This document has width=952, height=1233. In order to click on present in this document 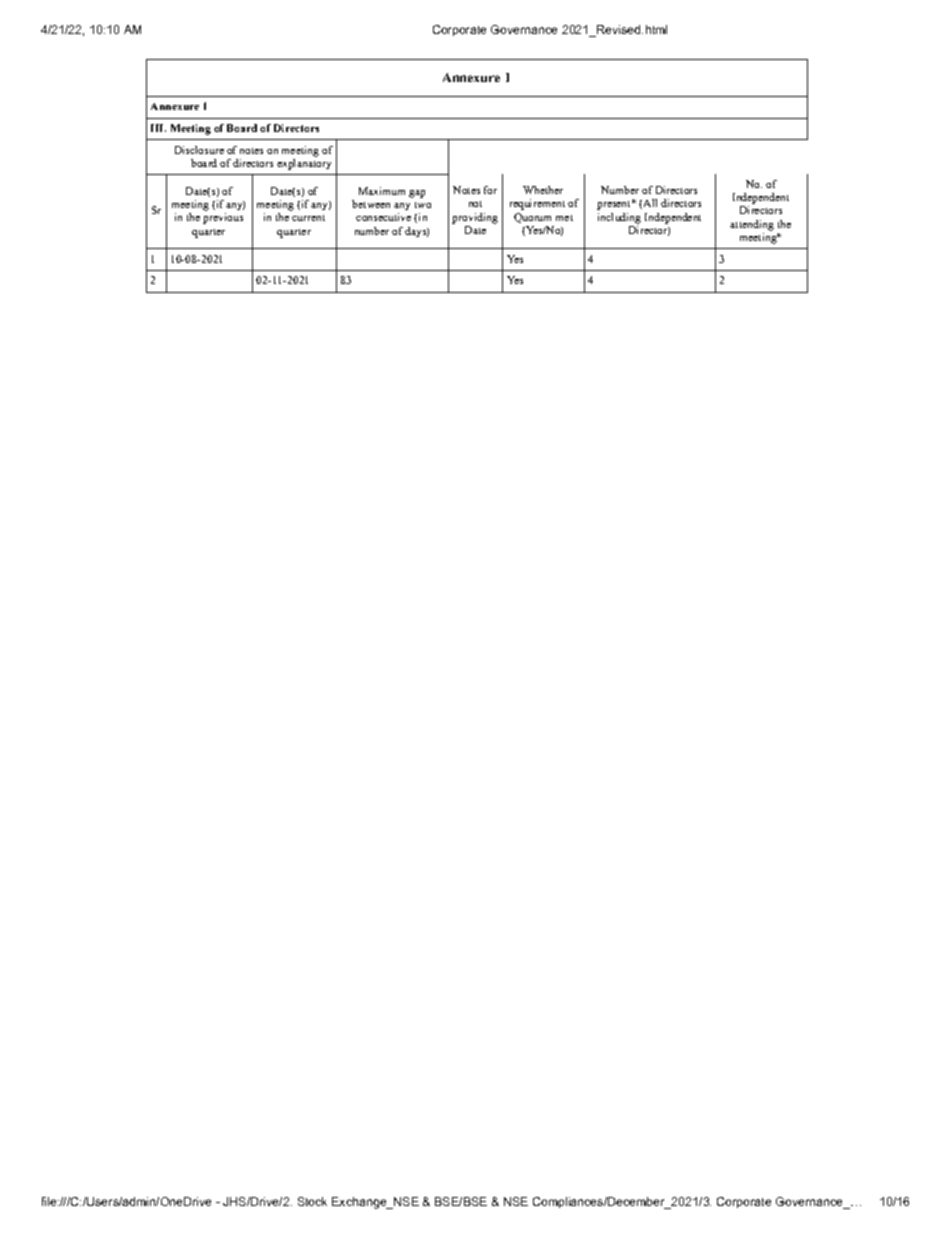, I will do `click(615, 205)`.
